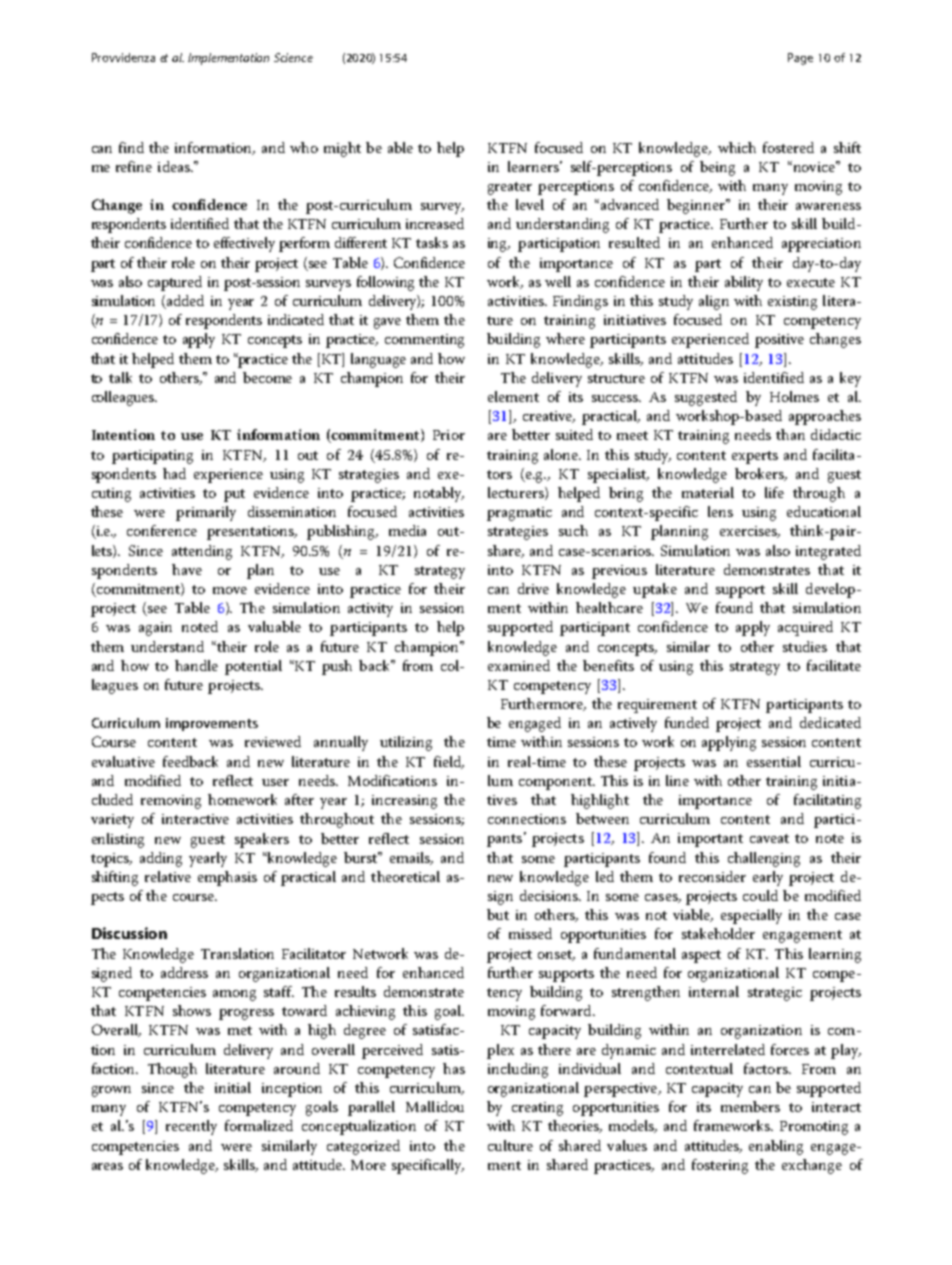 The height and width of the page is (1265, 952). Describe the element at coordinates (191, 1127) in the page. I see `recently` at that location.
